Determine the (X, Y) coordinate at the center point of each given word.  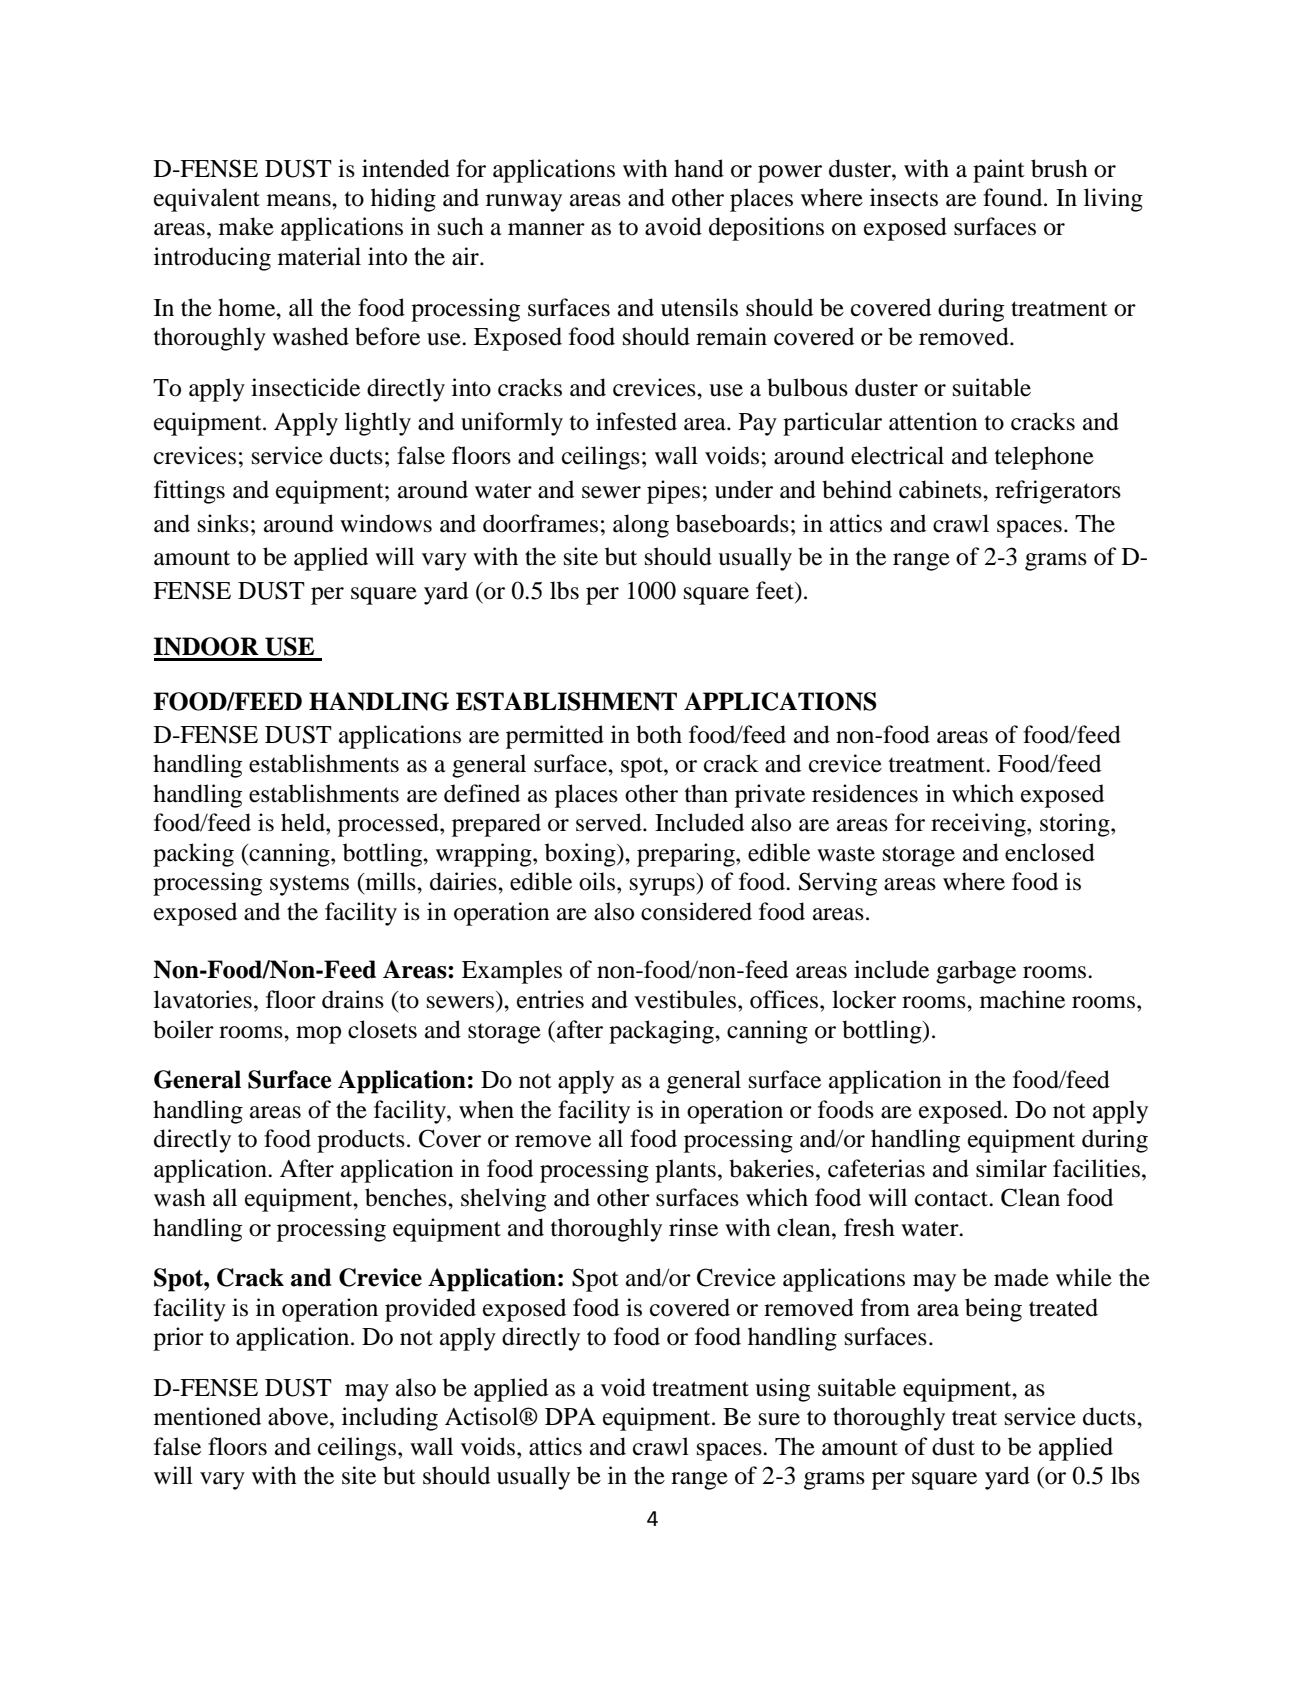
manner (546, 229)
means (300, 200)
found (1014, 197)
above (299, 1416)
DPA (570, 1416)
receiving (979, 825)
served (610, 822)
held (304, 822)
